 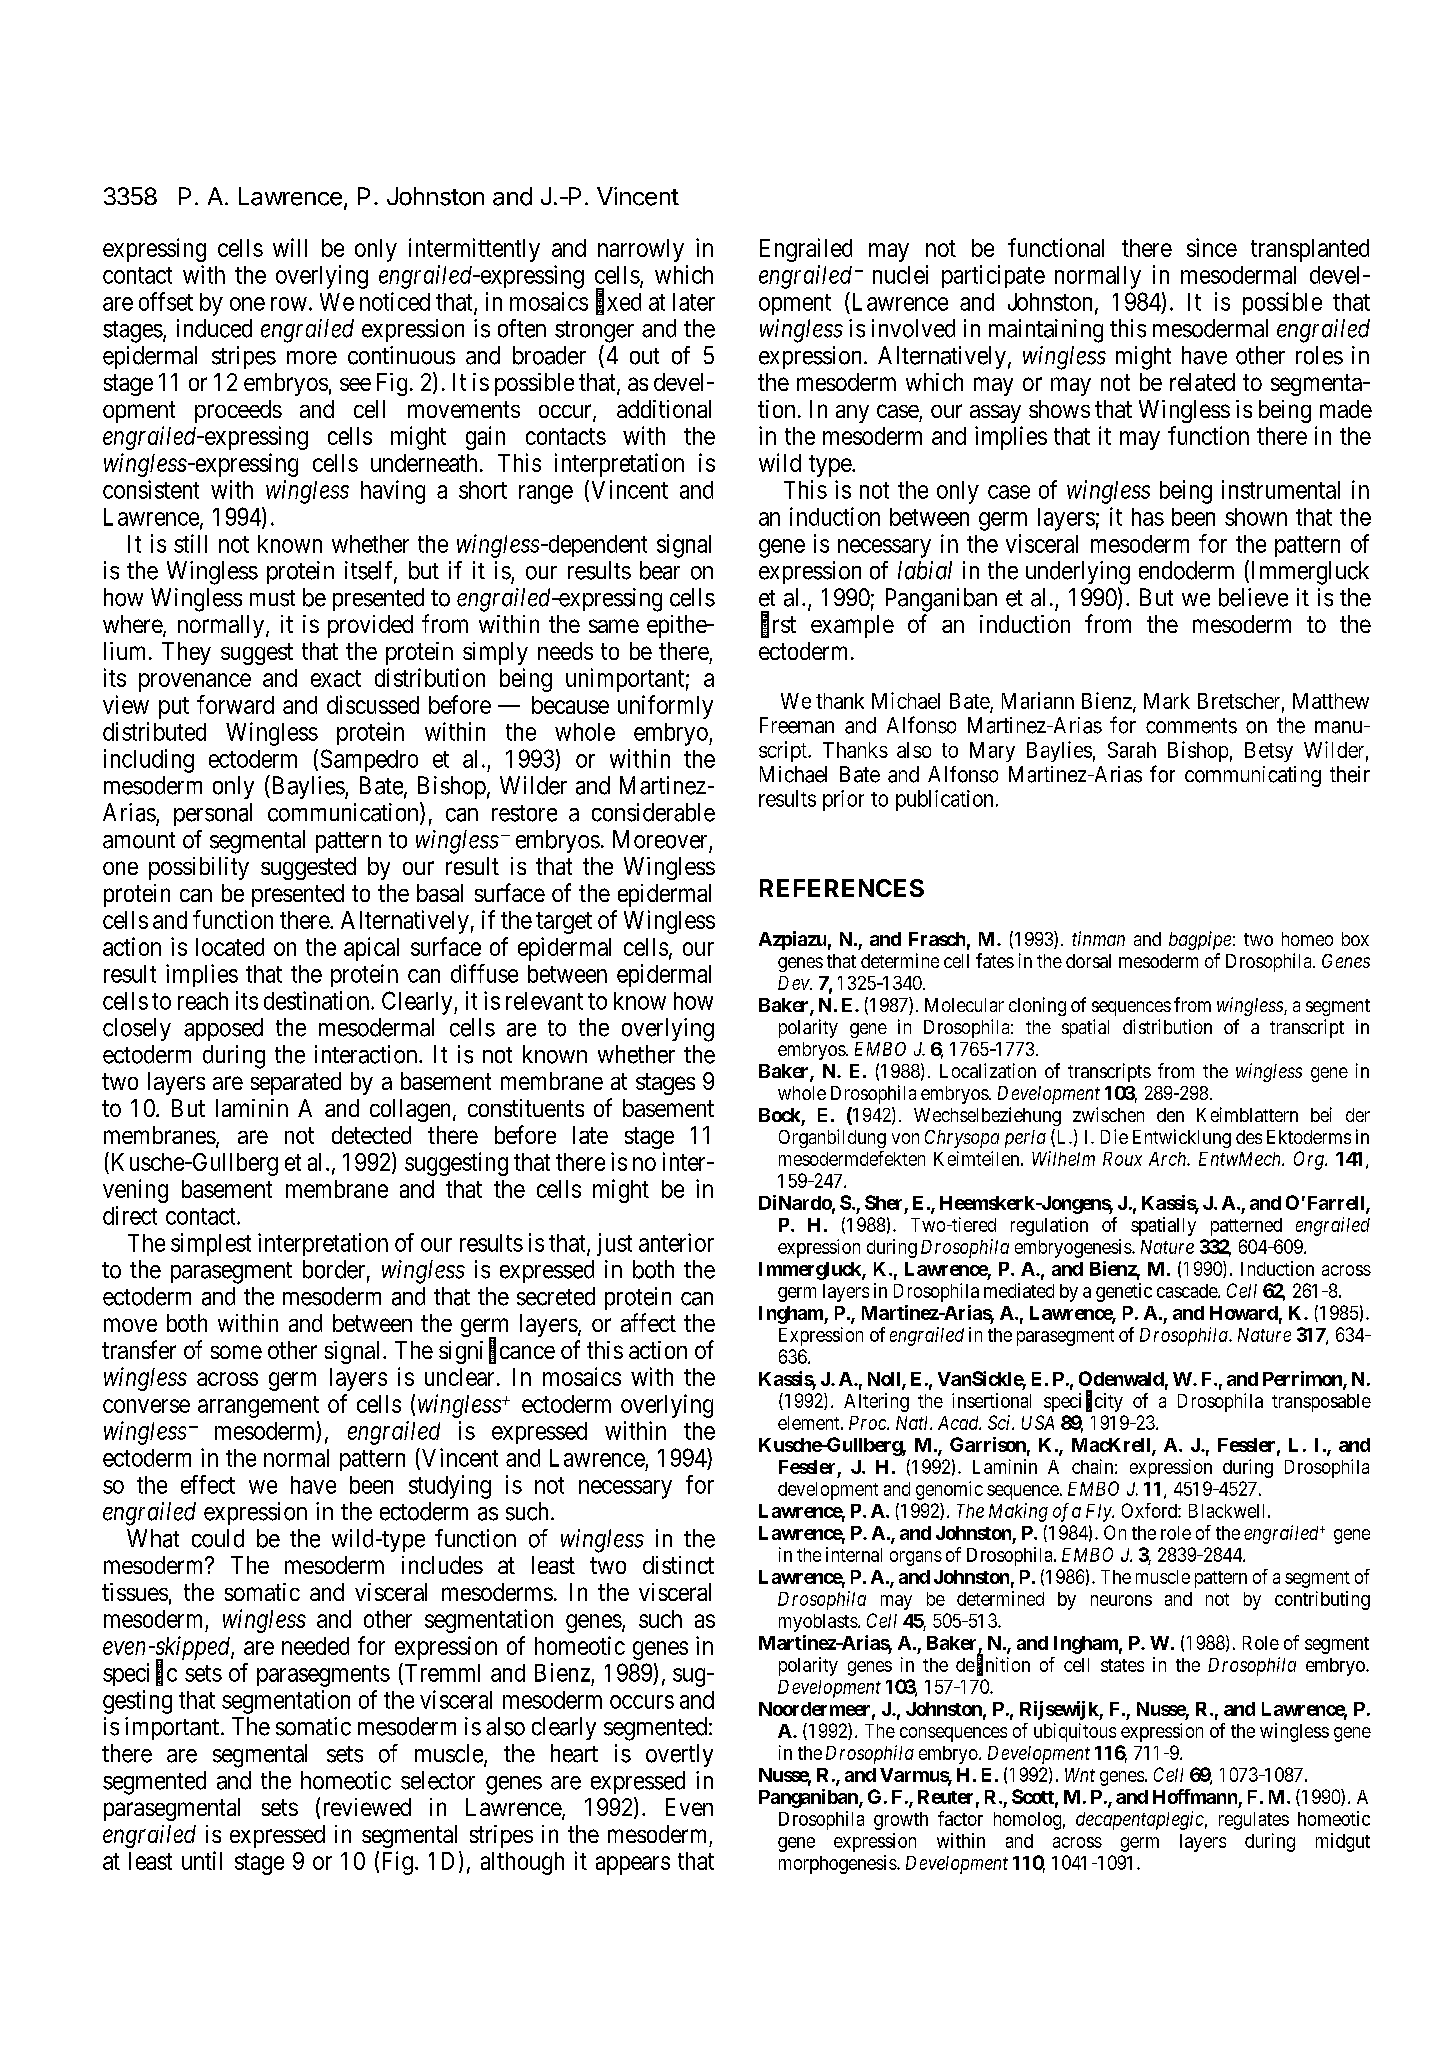 What do you see at coordinates (905, 1138) in the document?
I see `von` at bounding box center [905, 1138].
